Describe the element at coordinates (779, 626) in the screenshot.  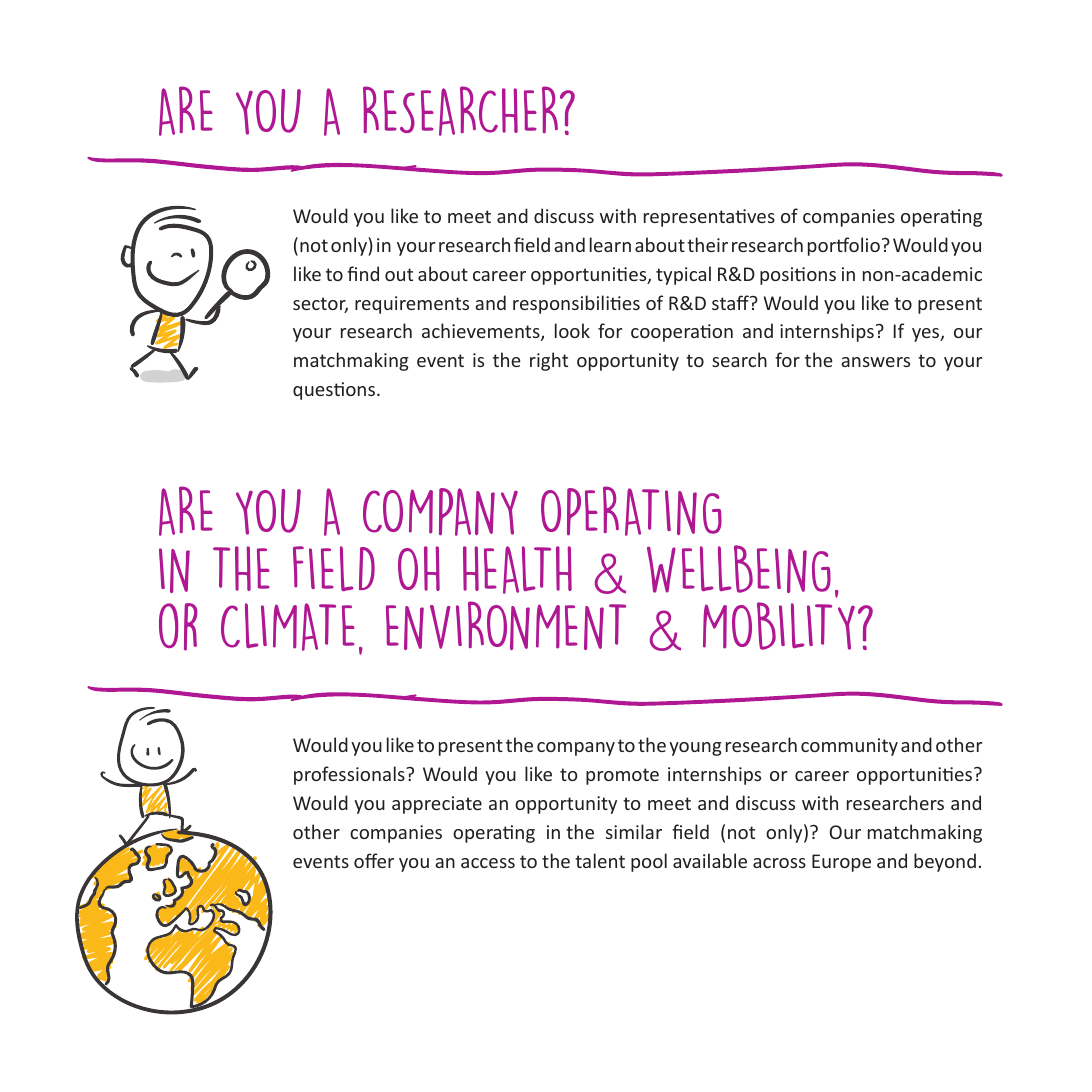
I see `MOBILITY` at that location.
